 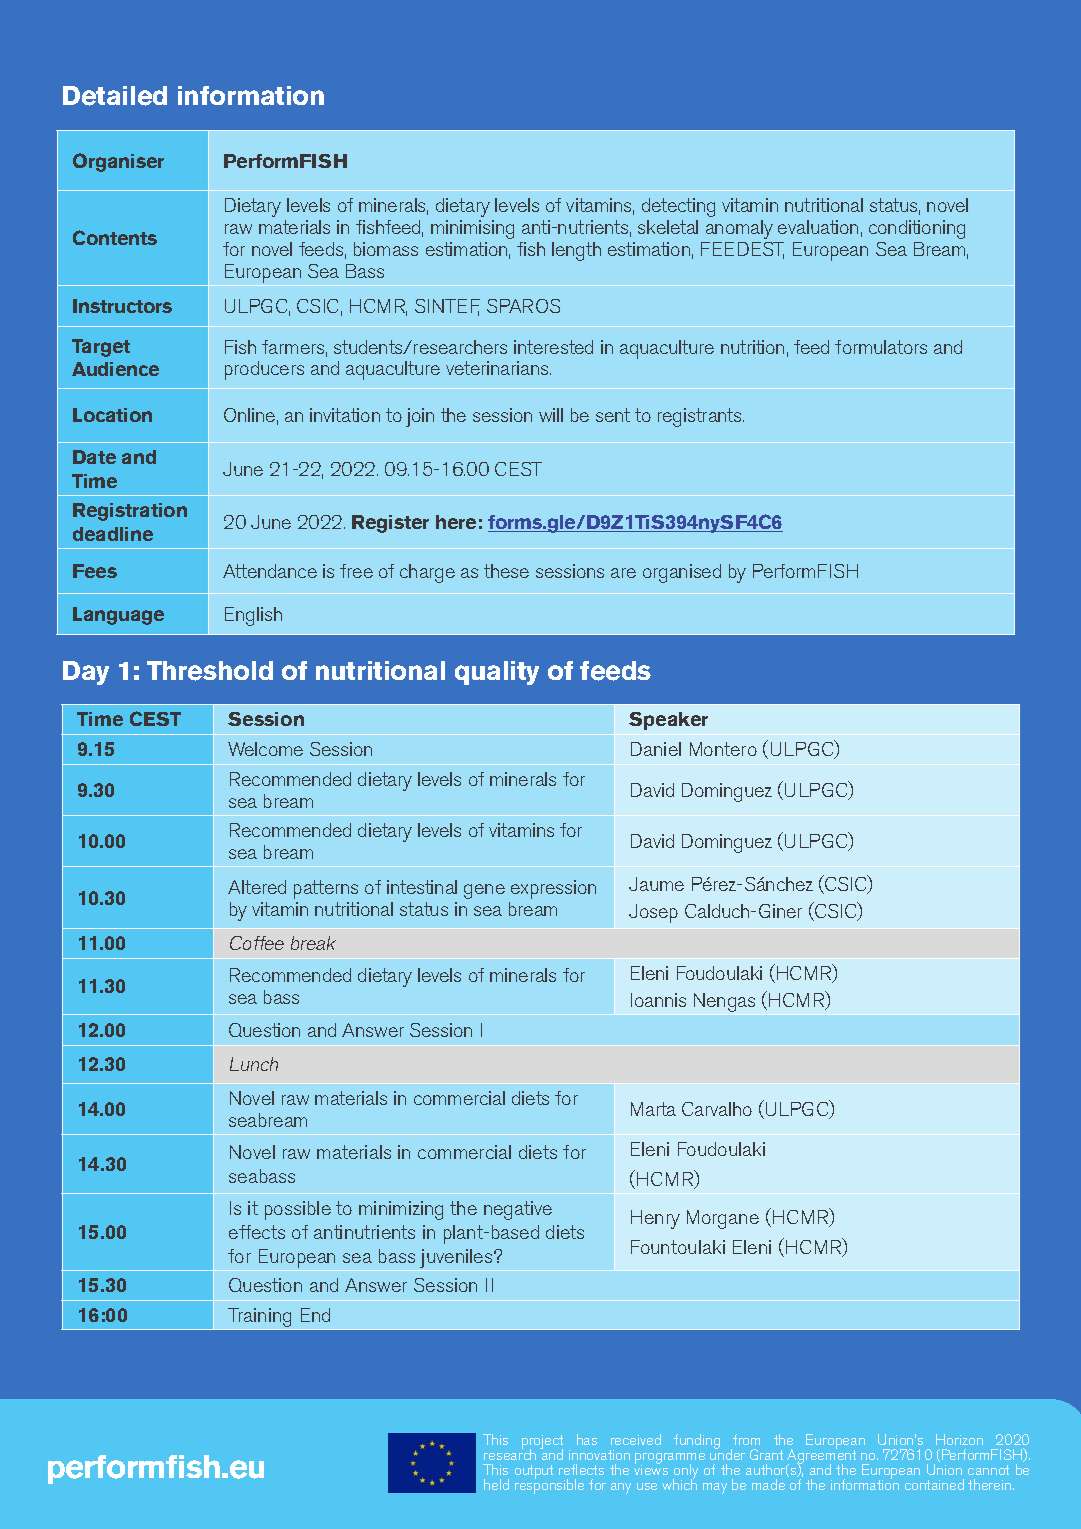 I want to click on project, so click(x=542, y=1443).
